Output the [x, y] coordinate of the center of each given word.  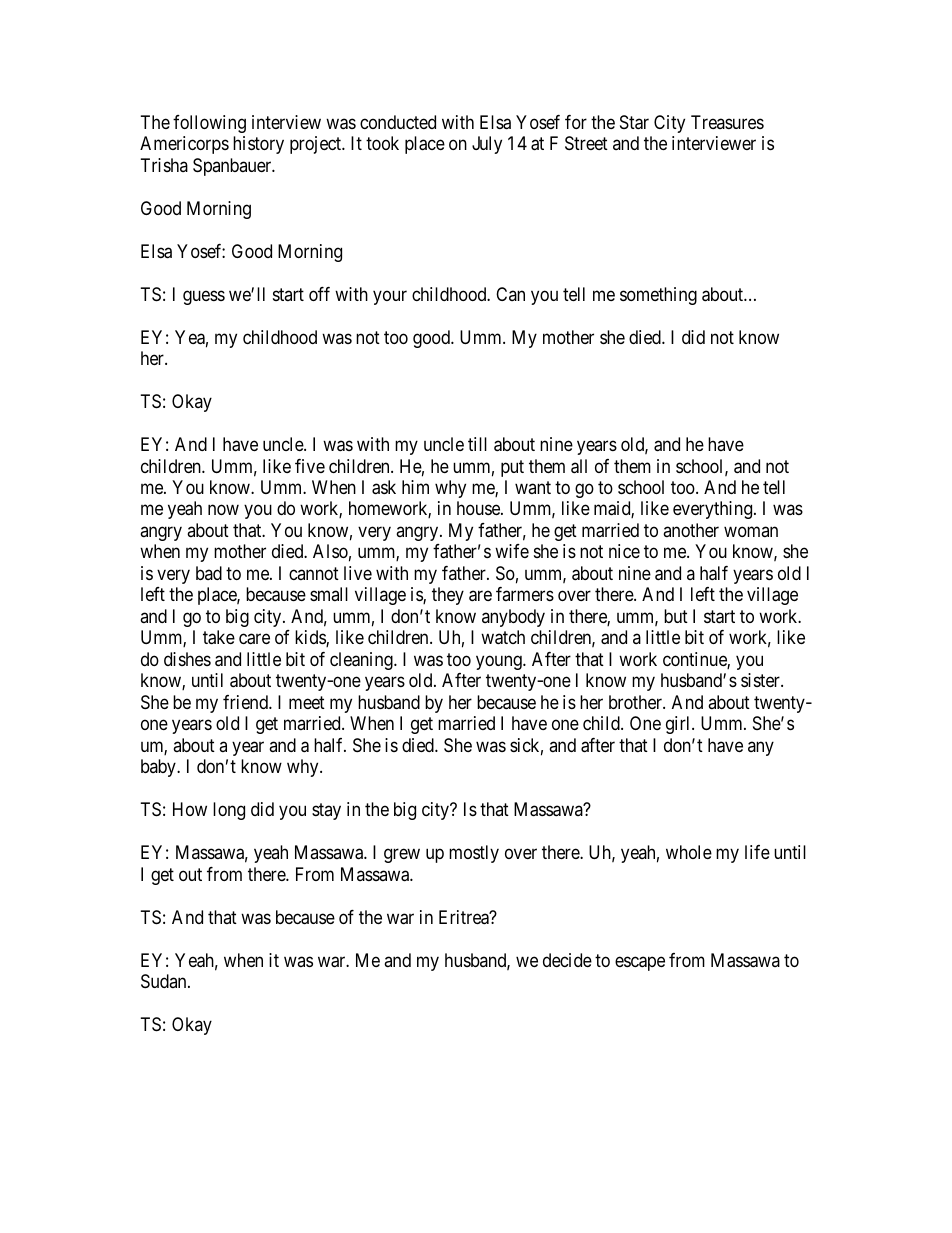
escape [640, 963]
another [691, 530]
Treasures [727, 122]
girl [679, 725]
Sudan [165, 981]
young [500, 662]
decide [567, 960]
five [310, 466]
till [477, 444]
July [487, 145]
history [258, 145]
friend [246, 702]
